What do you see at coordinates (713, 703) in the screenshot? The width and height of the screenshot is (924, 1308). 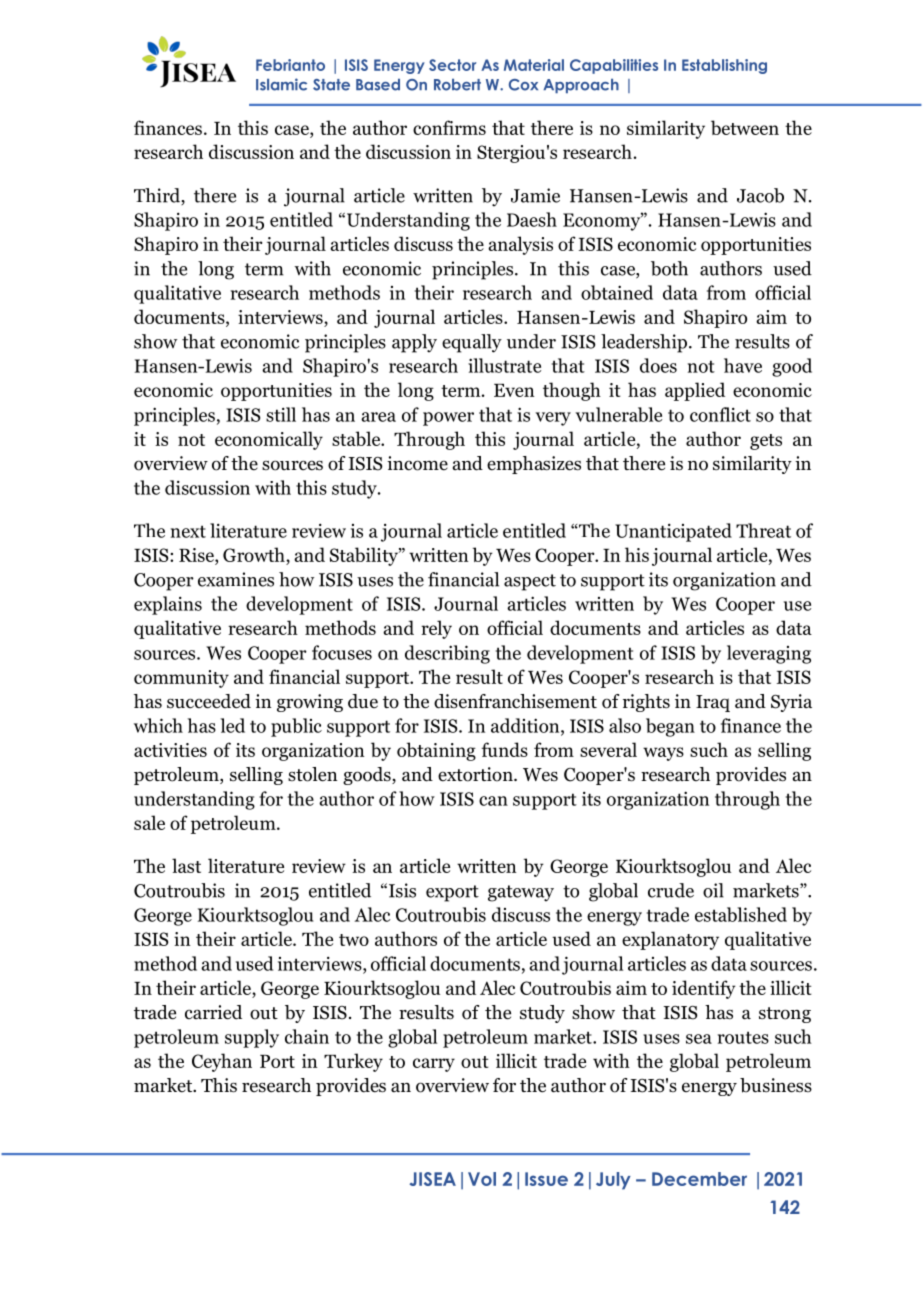 I see `Iraq` at bounding box center [713, 703].
